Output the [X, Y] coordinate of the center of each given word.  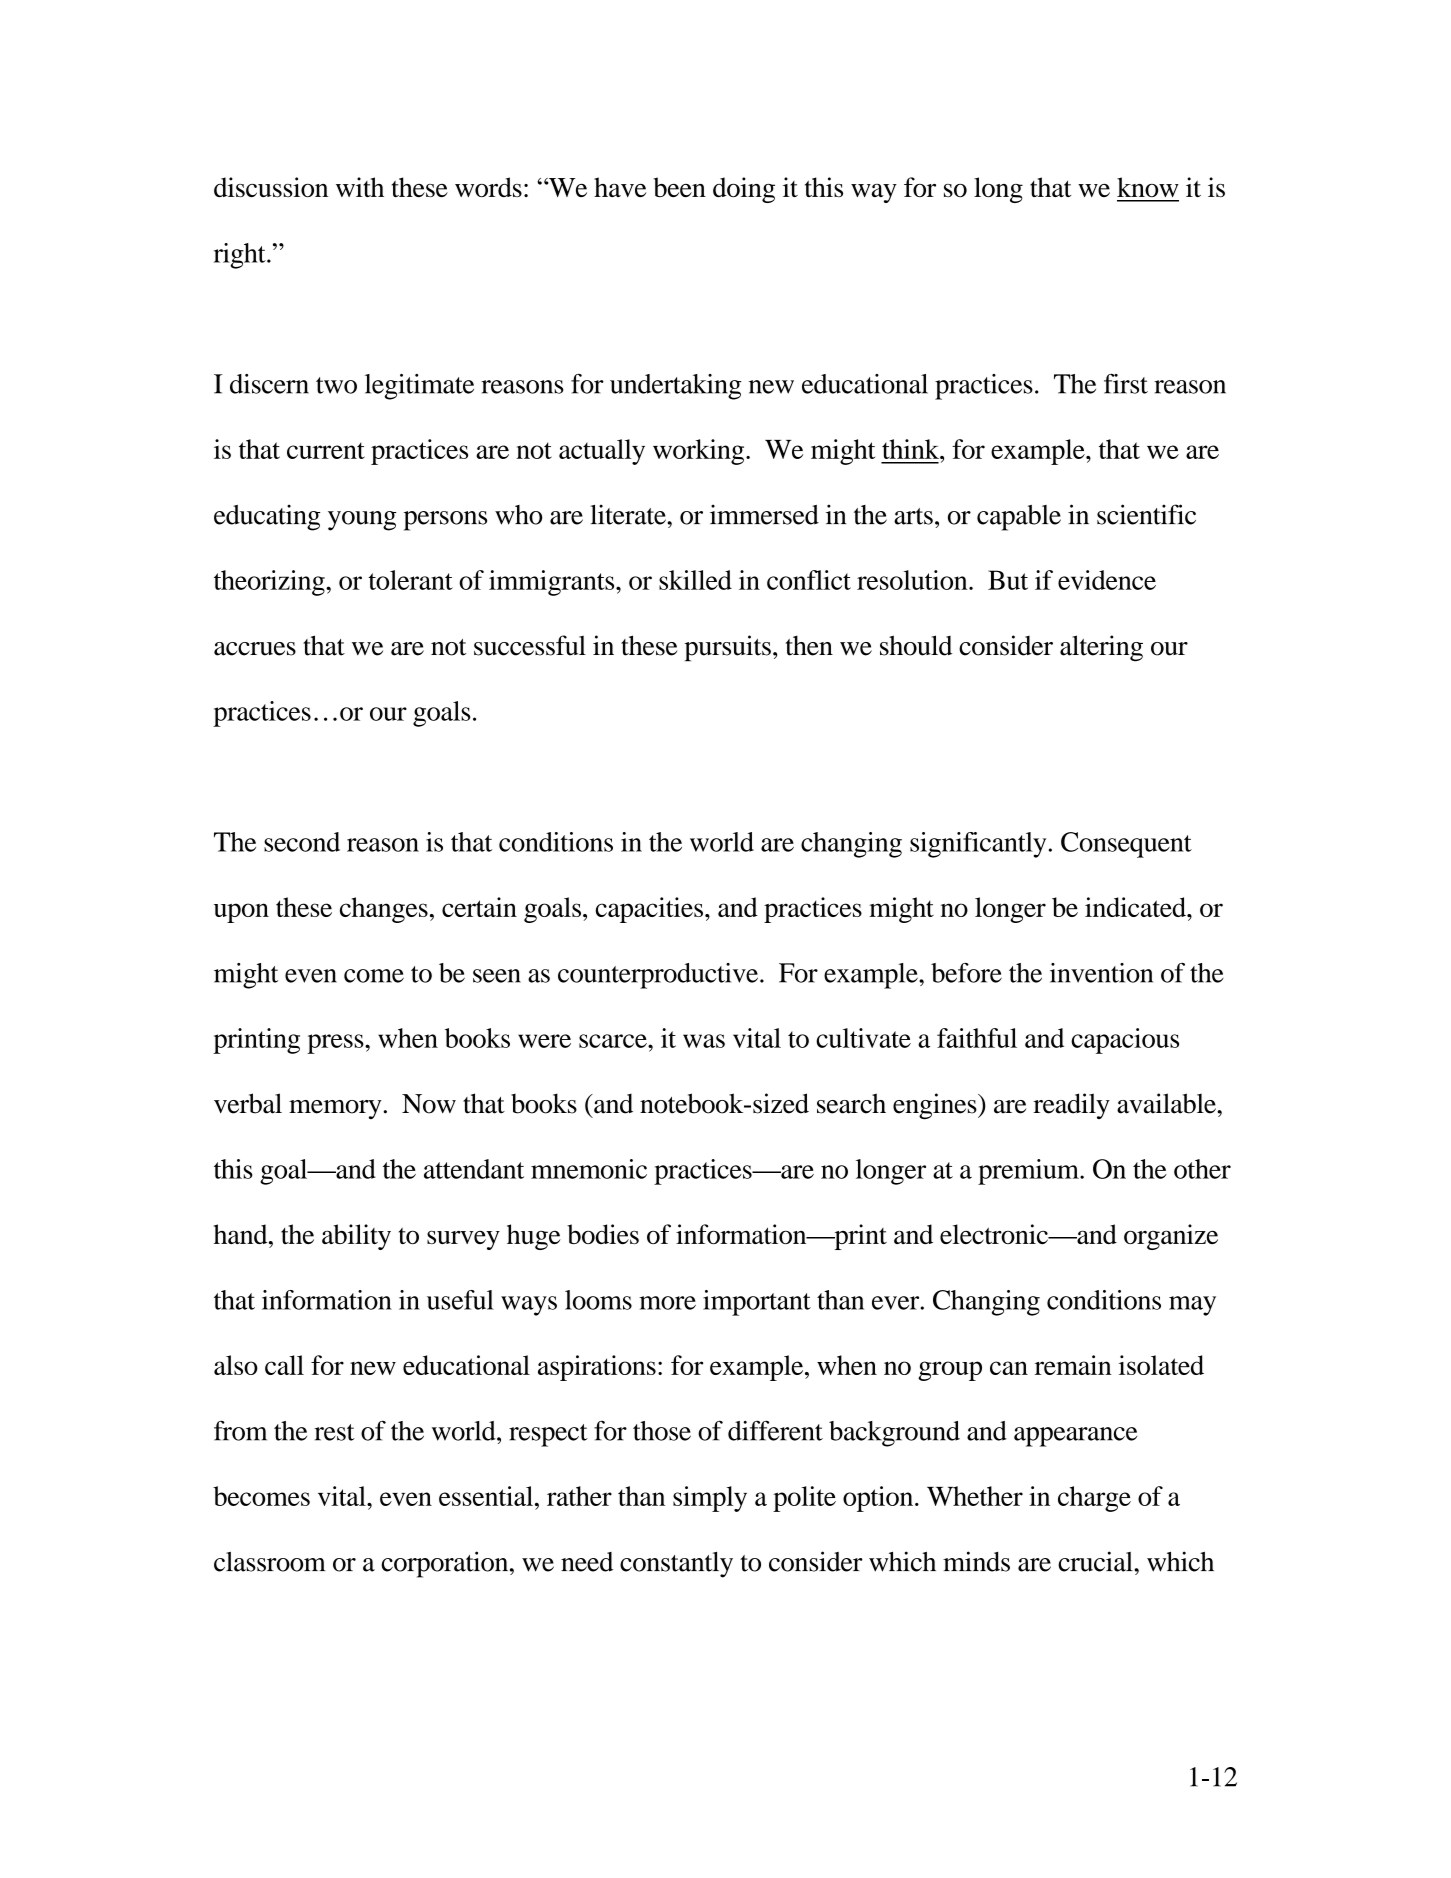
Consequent [1126, 845]
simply [710, 1499]
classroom [270, 1562]
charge [1094, 1499]
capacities [649, 910]
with [360, 187]
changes [384, 910]
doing [744, 190]
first [1126, 384]
